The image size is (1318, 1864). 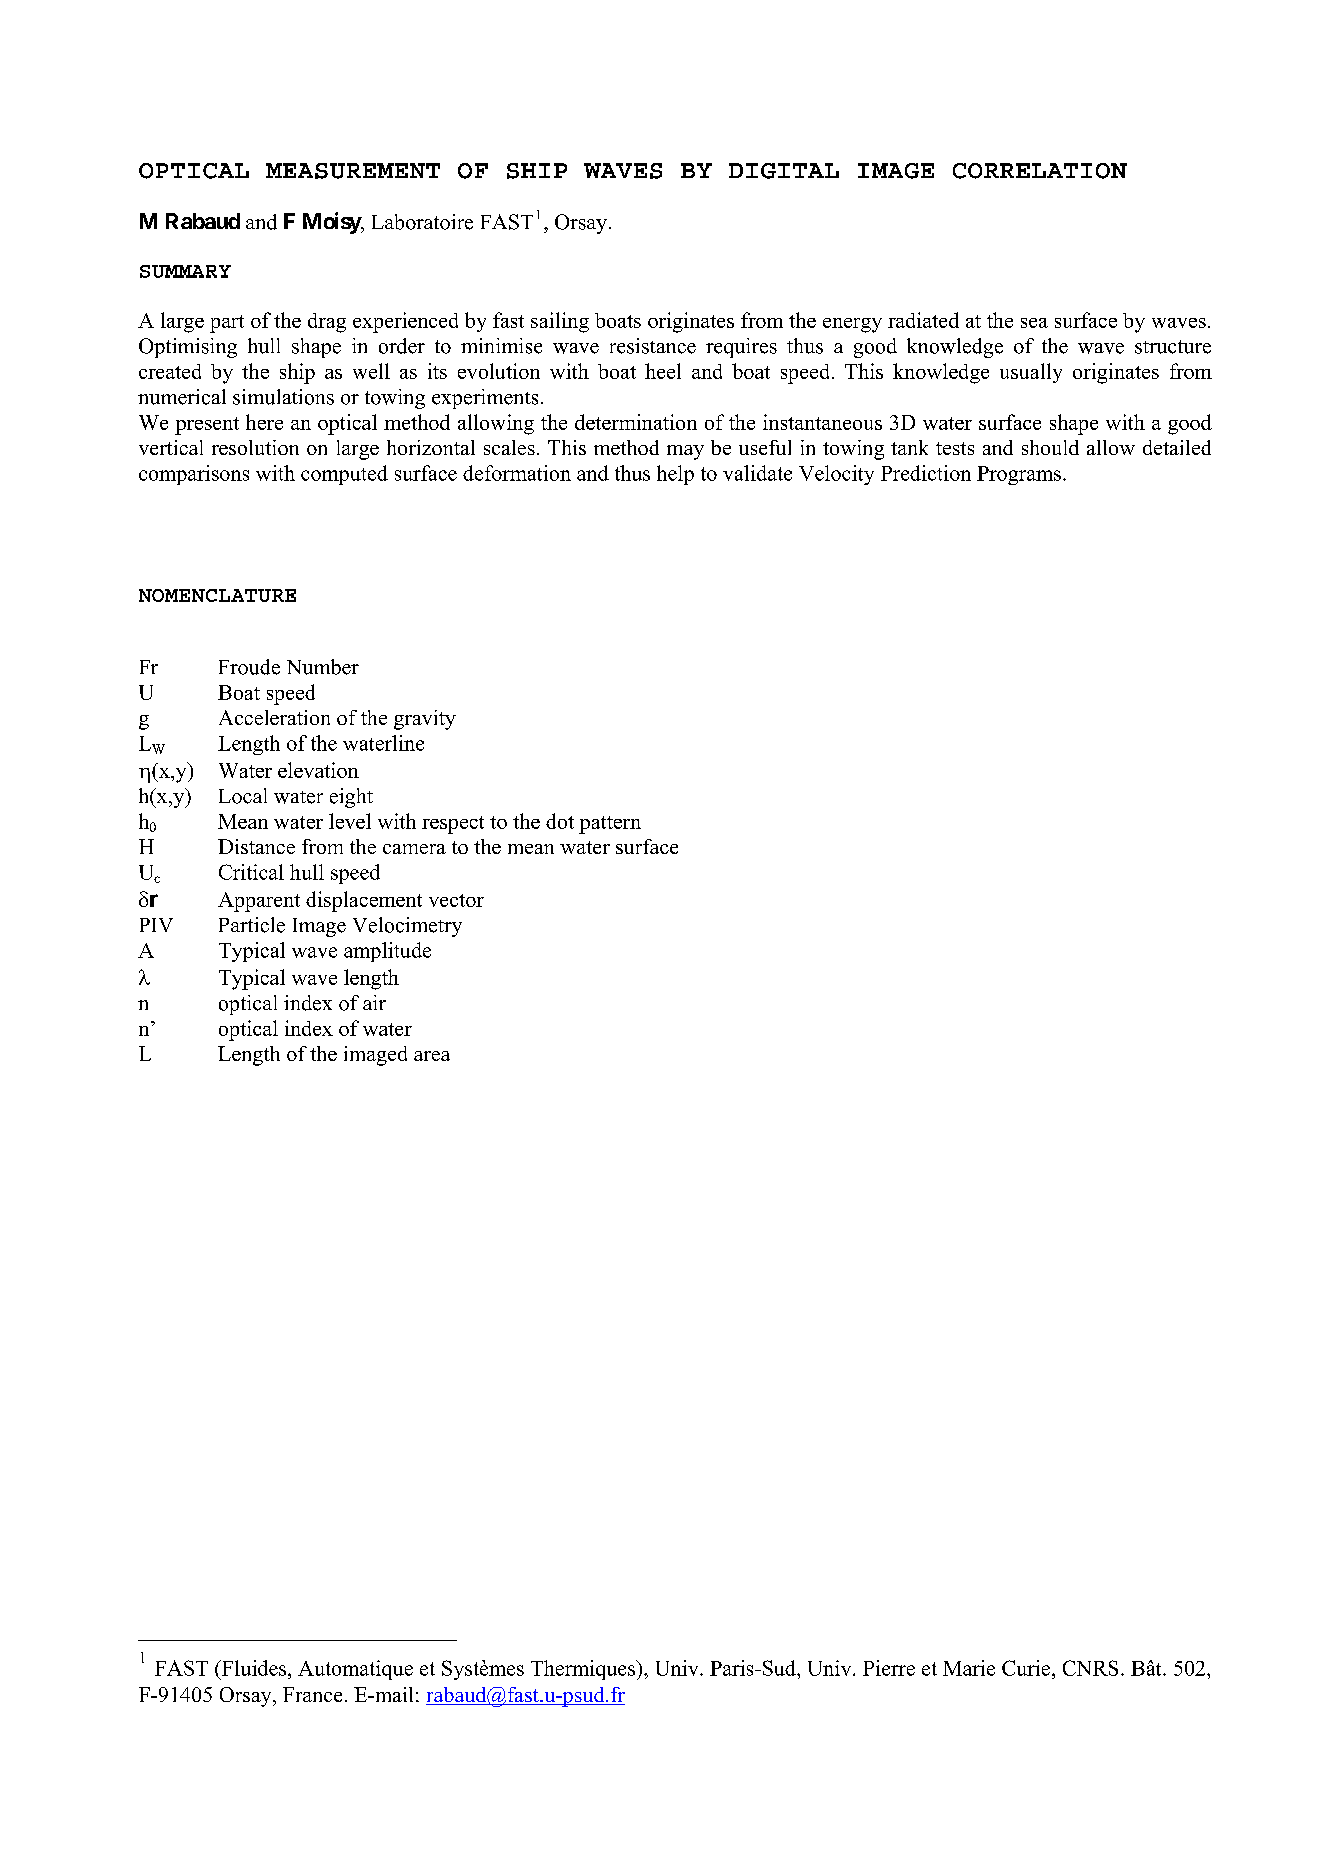 I want to click on Programs, so click(x=1019, y=475).
